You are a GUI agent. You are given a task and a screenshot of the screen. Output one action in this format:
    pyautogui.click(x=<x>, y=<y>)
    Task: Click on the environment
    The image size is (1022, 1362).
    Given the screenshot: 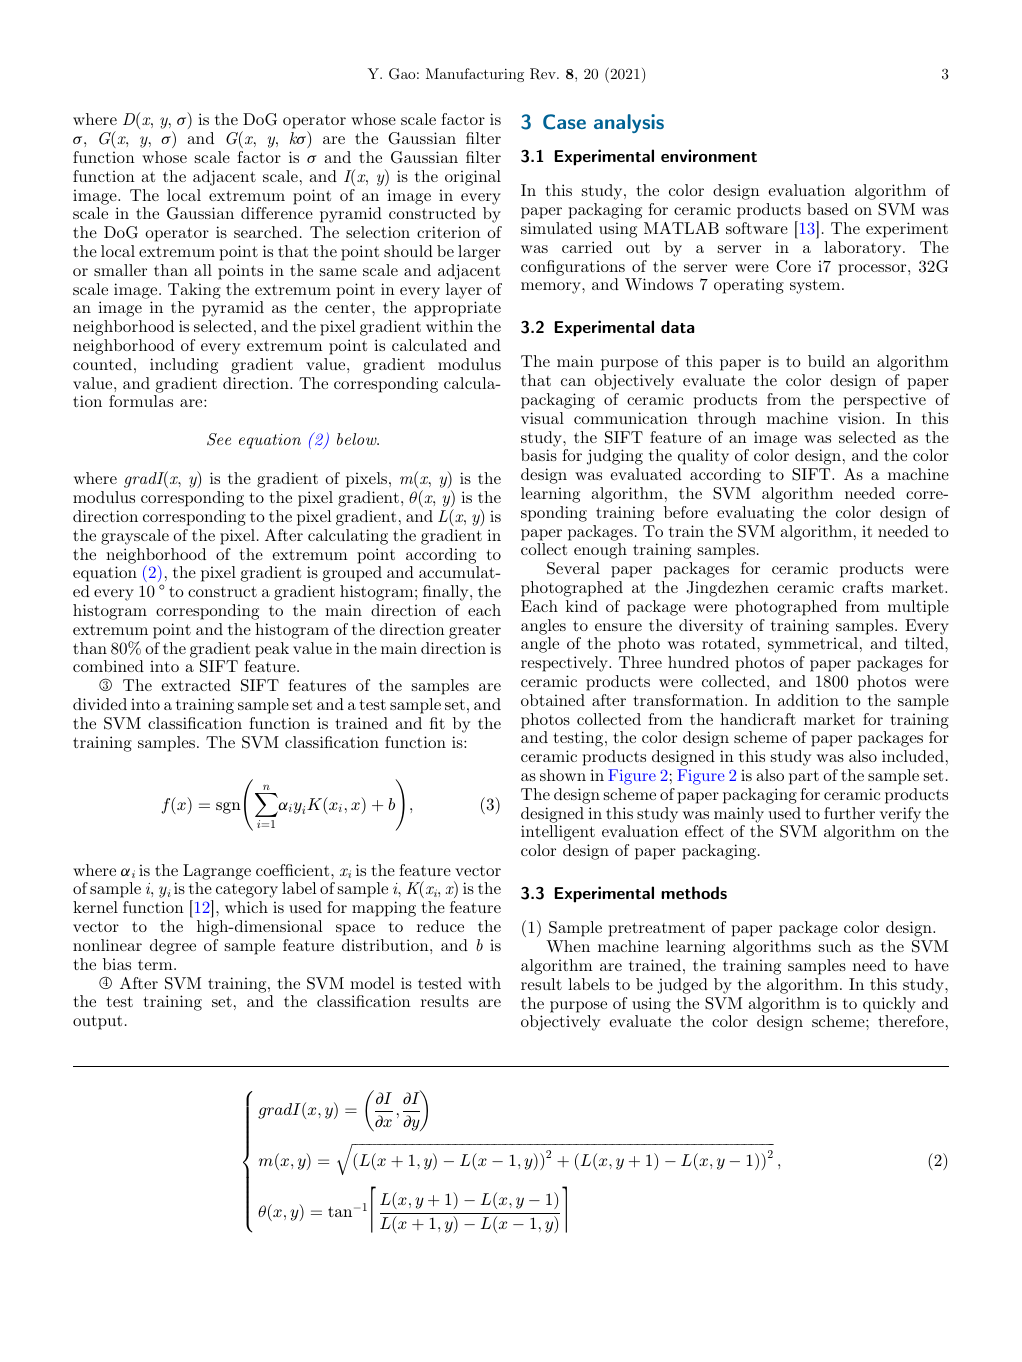 What is the action you would take?
    pyautogui.click(x=709, y=155)
